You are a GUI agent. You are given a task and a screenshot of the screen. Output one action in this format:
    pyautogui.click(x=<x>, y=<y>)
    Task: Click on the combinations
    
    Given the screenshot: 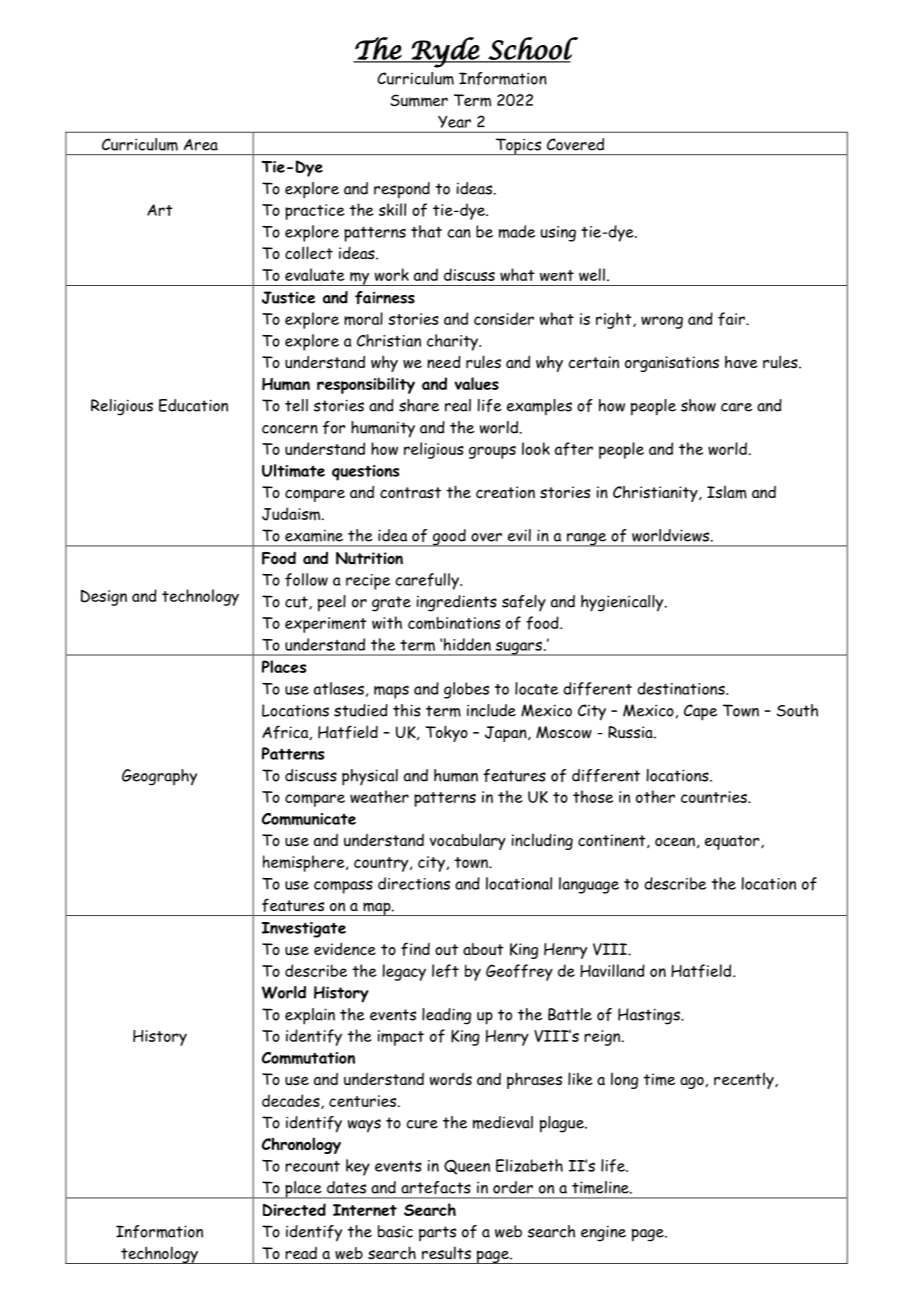 What is the action you would take?
    pyautogui.click(x=454, y=623)
